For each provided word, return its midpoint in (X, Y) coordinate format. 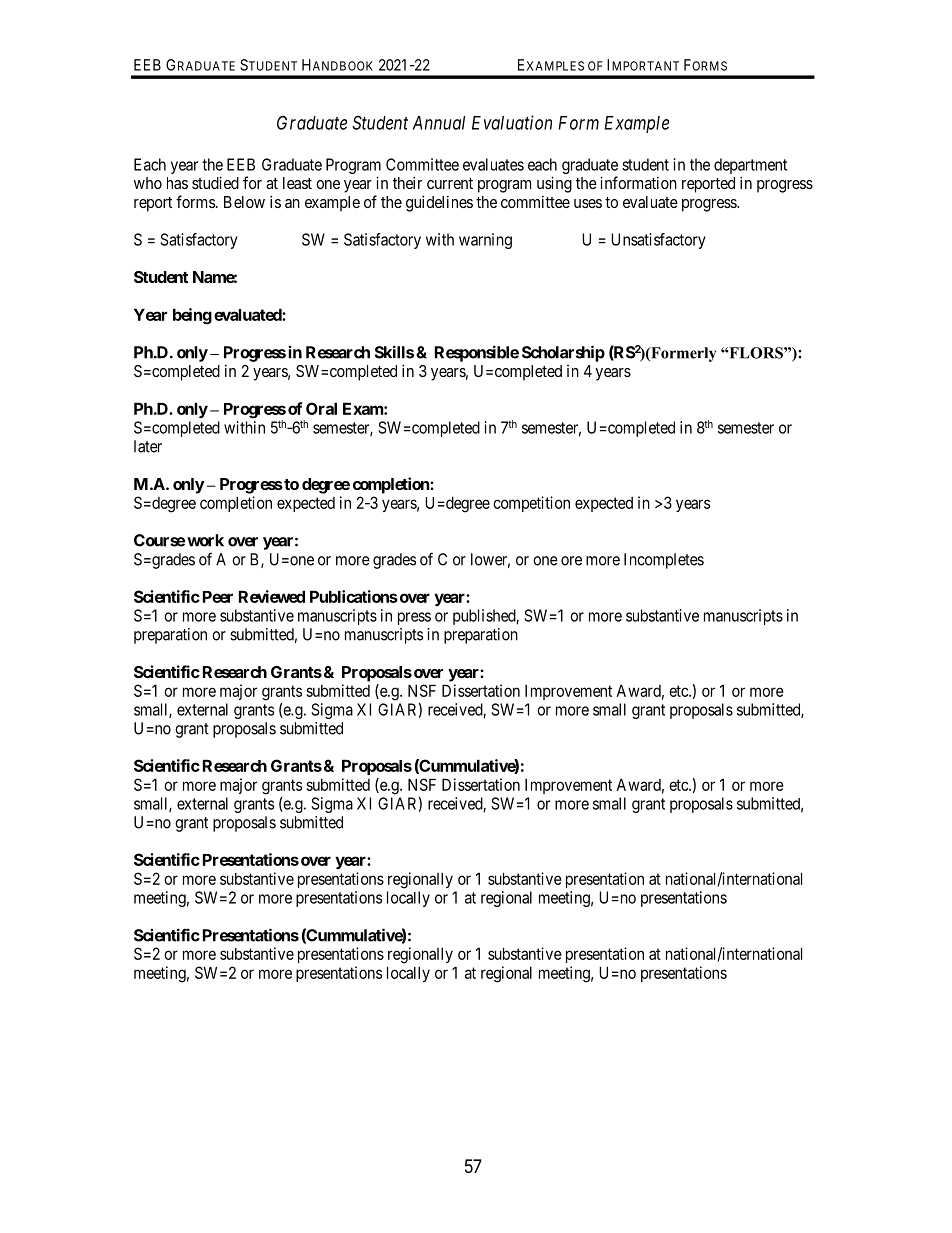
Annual (438, 123)
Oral (321, 408)
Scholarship (563, 353)
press (414, 618)
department (750, 166)
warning (485, 241)
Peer (218, 597)
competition (531, 504)
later (148, 446)
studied (215, 182)
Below (244, 202)
